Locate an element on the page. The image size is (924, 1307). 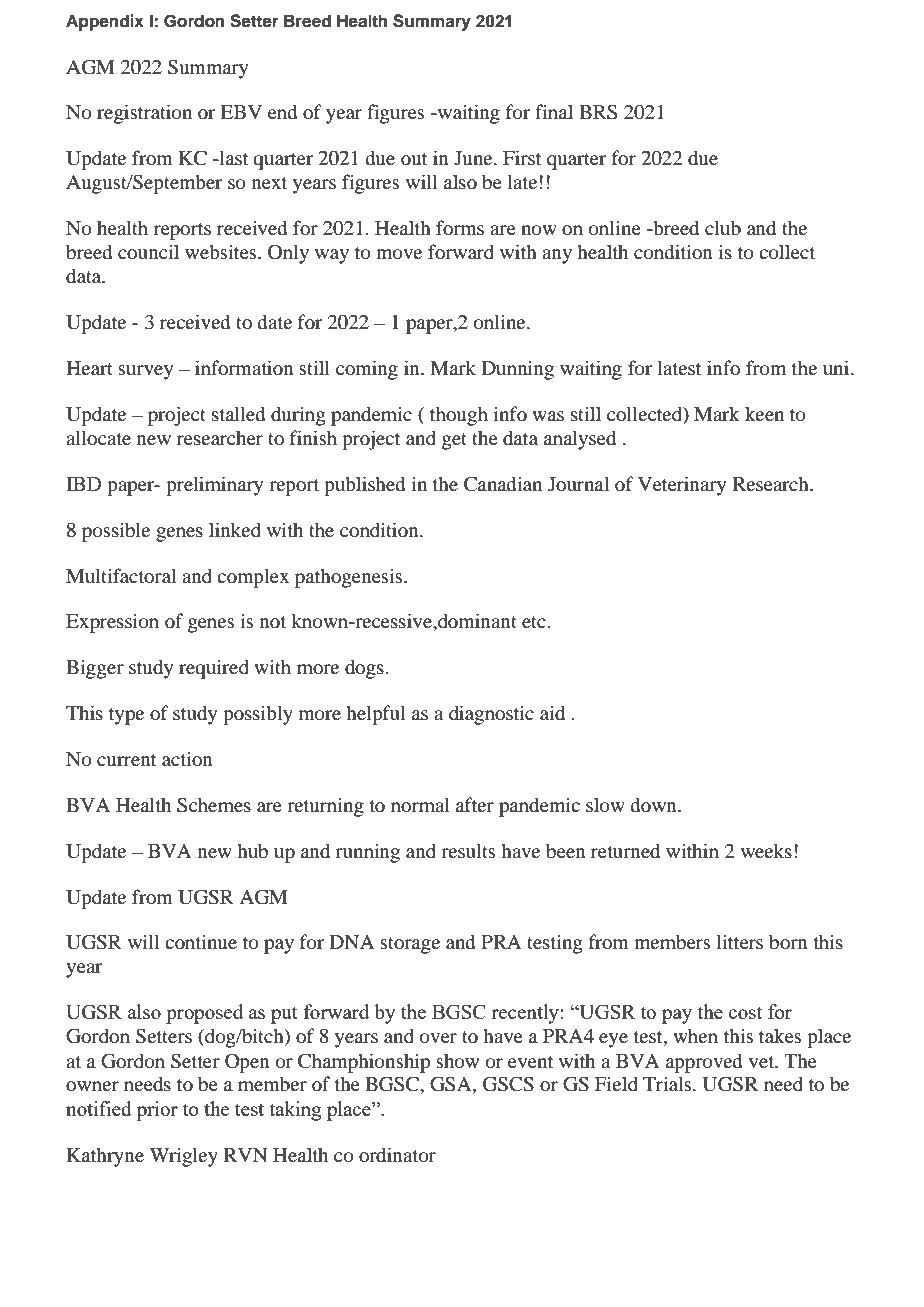
action is located at coordinates (187, 759).
